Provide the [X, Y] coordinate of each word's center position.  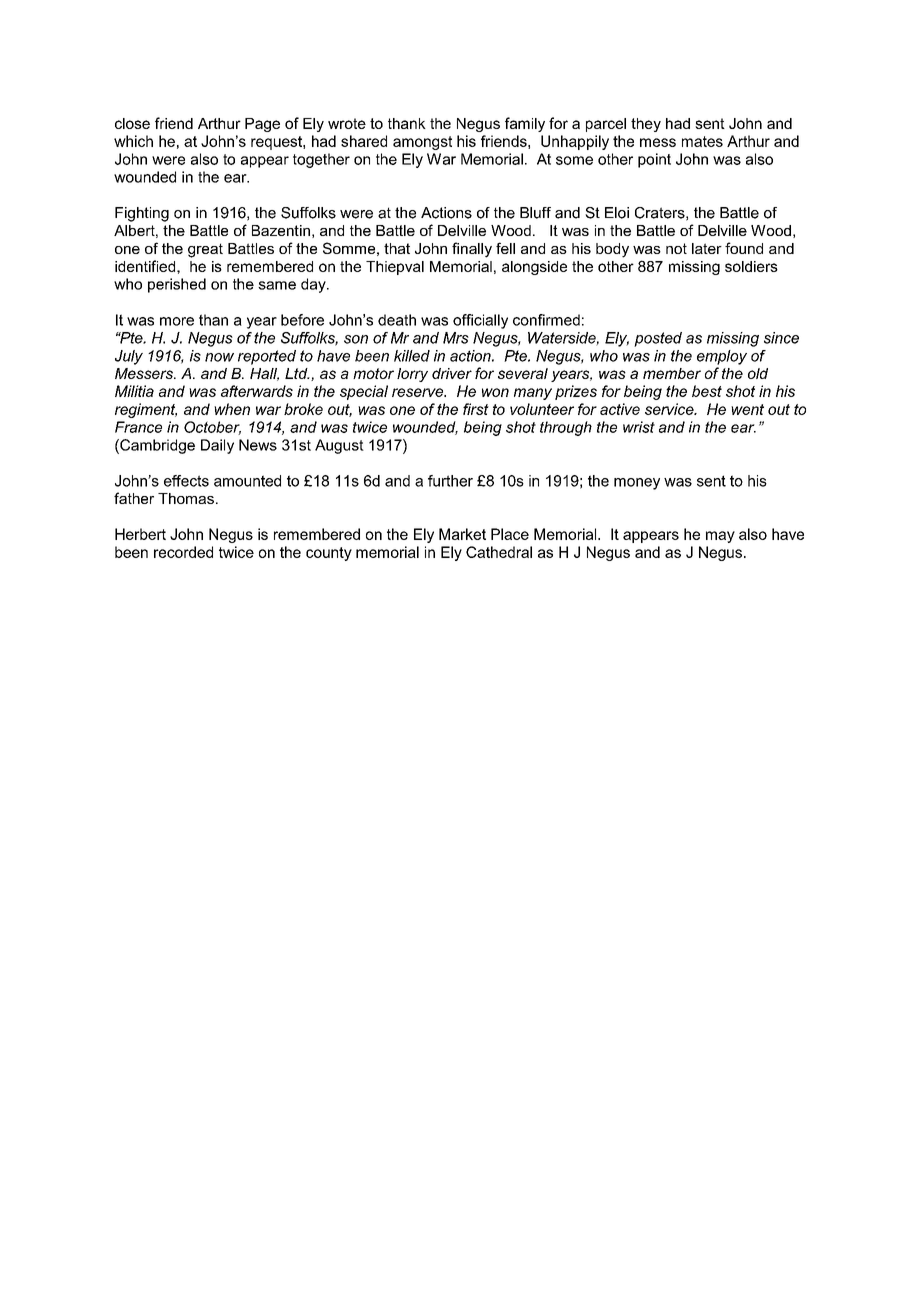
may [720, 537]
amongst [422, 143]
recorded [183, 552]
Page [262, 125]
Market [462, 534]
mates [702, 141]
